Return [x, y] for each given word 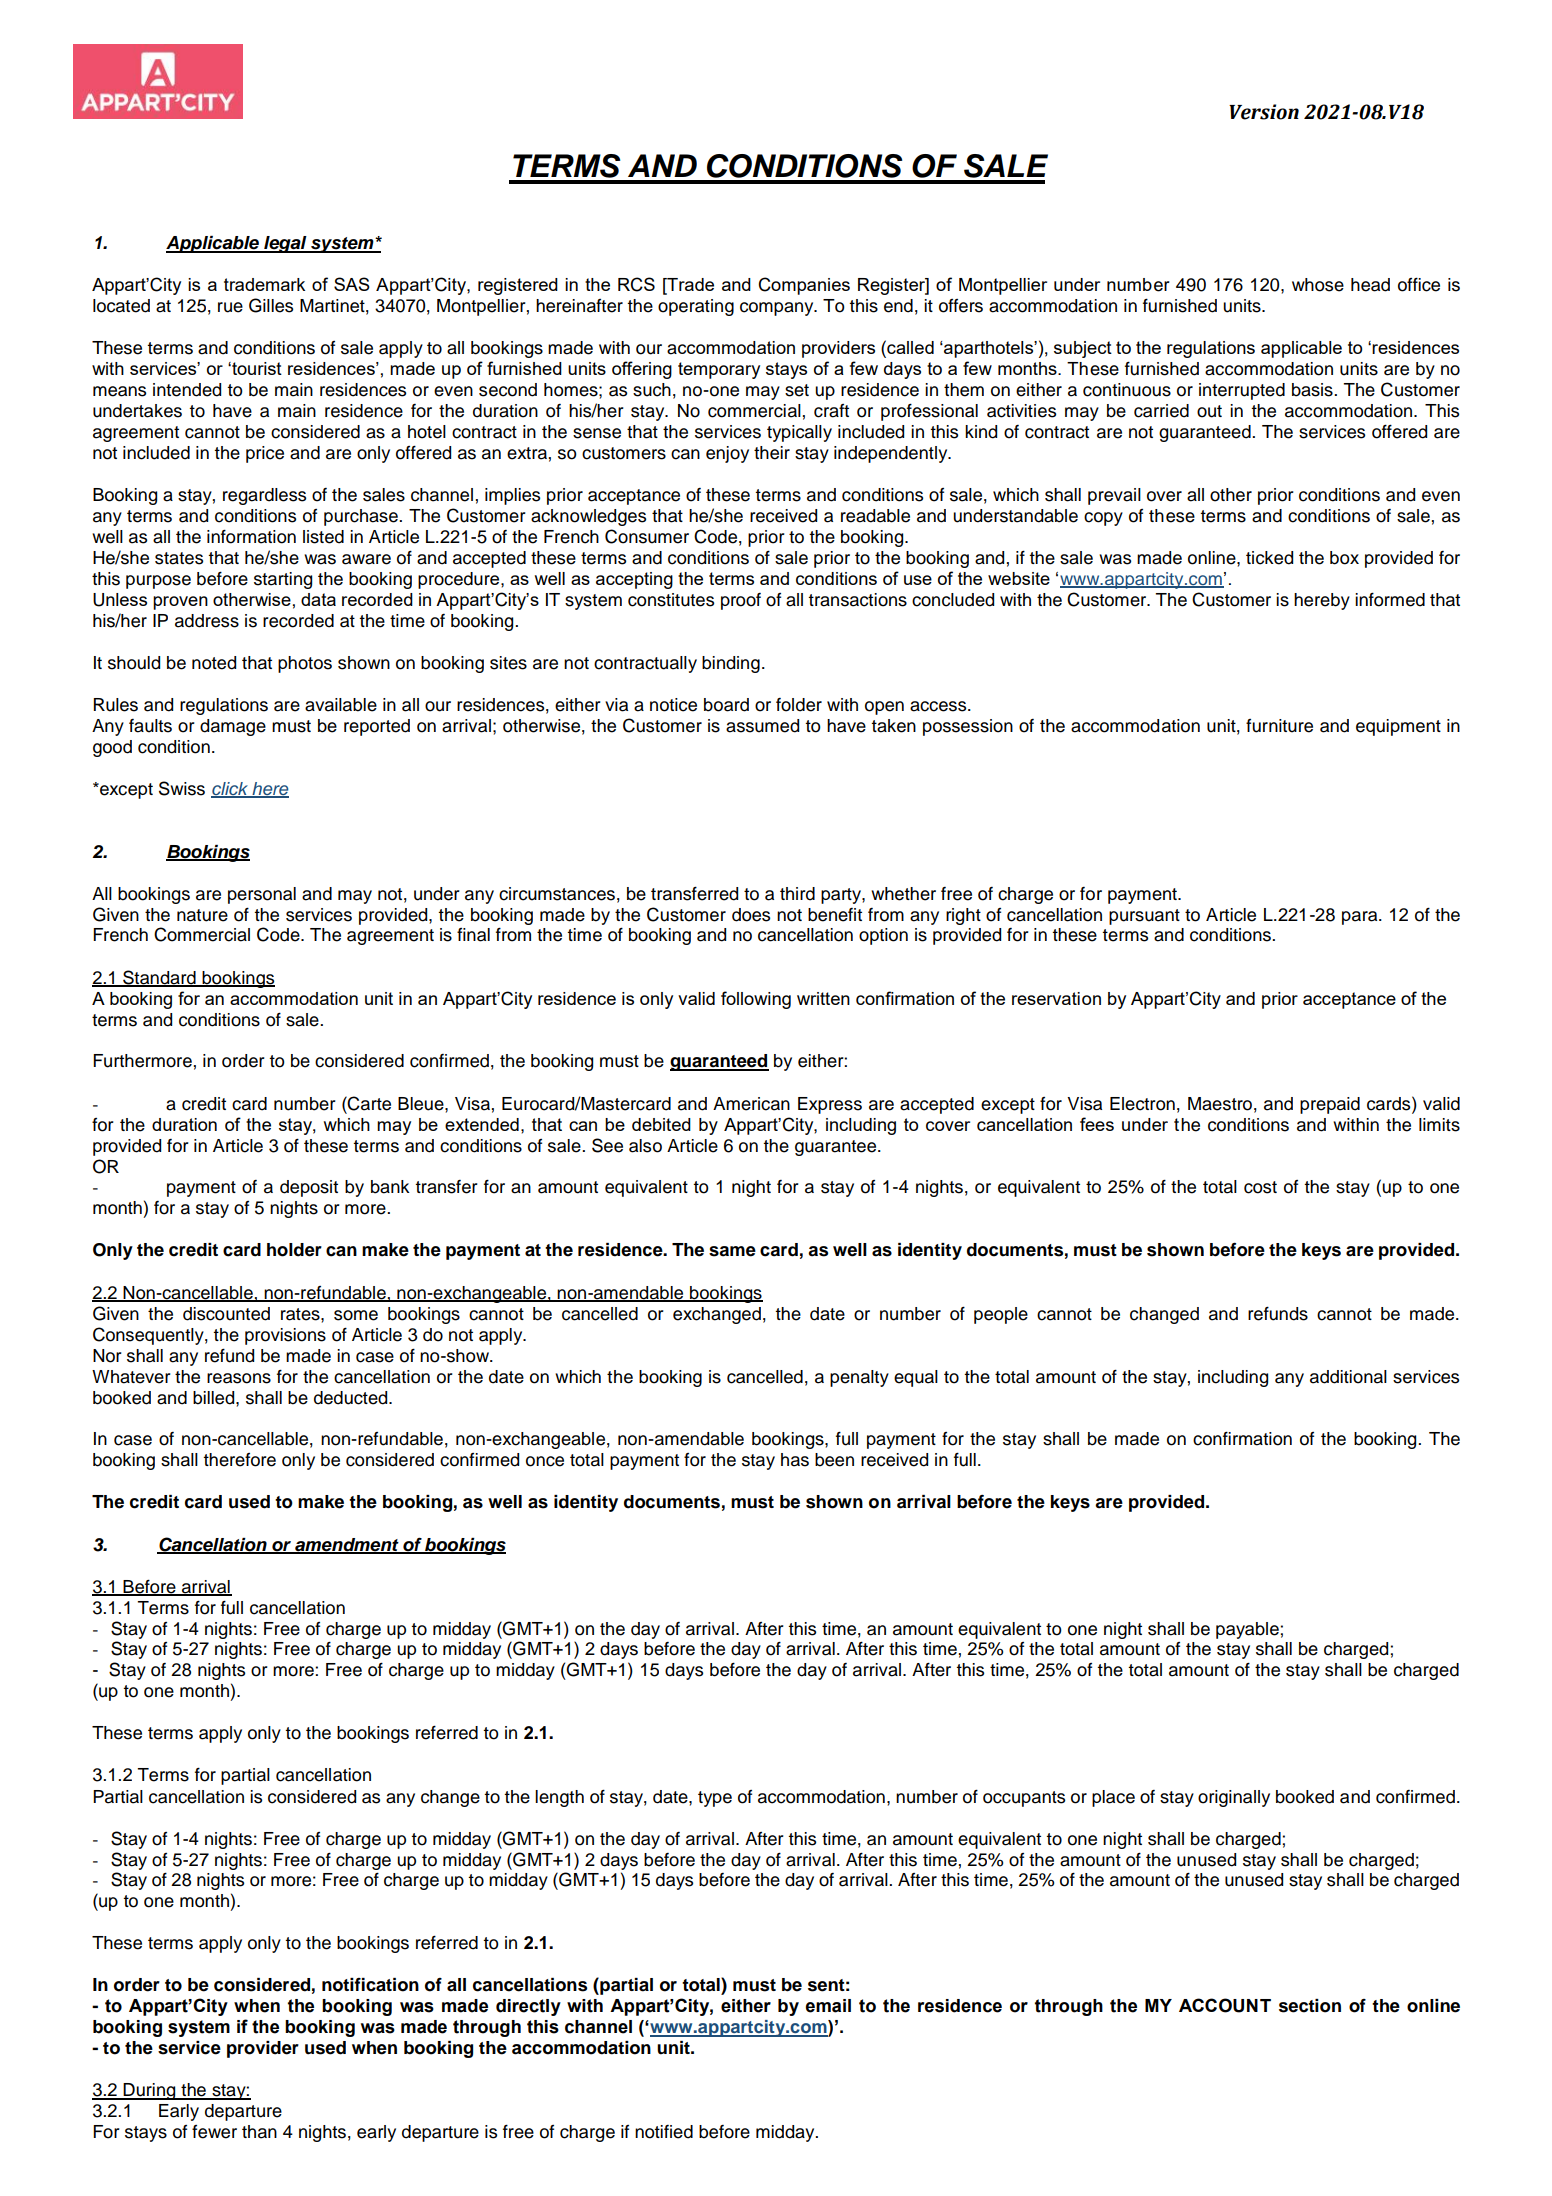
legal [285, 244]
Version [1264, 112]
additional [1348, 1377]
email [828, 2006]
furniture [1279, 726]
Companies [804, 286]
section [1310, 2006]
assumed [762, 726]
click [231, 789]
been [834, 1460]
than [259, 2132]
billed [215, 1398]
